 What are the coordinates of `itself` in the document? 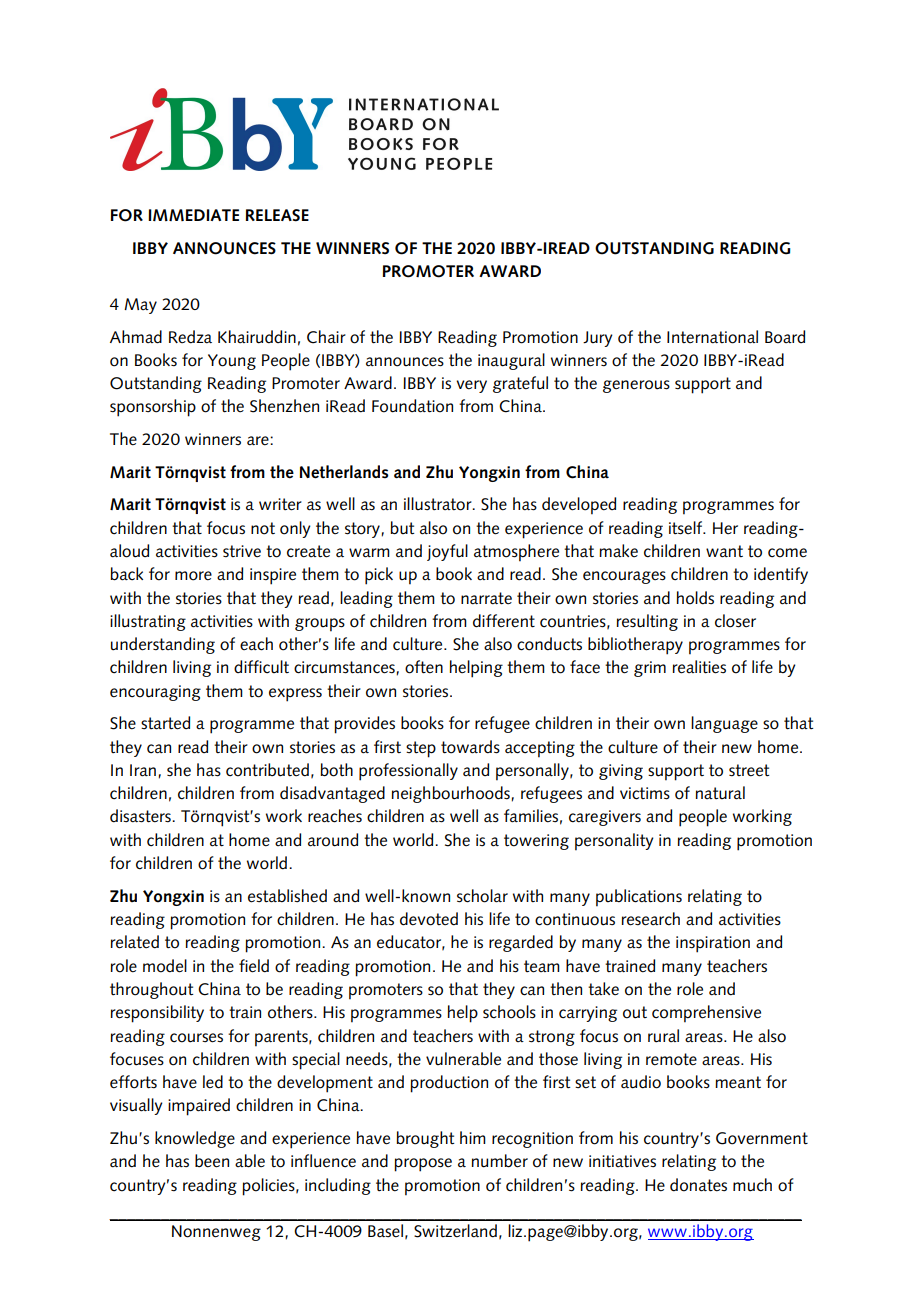 It's located at (687, 528).
